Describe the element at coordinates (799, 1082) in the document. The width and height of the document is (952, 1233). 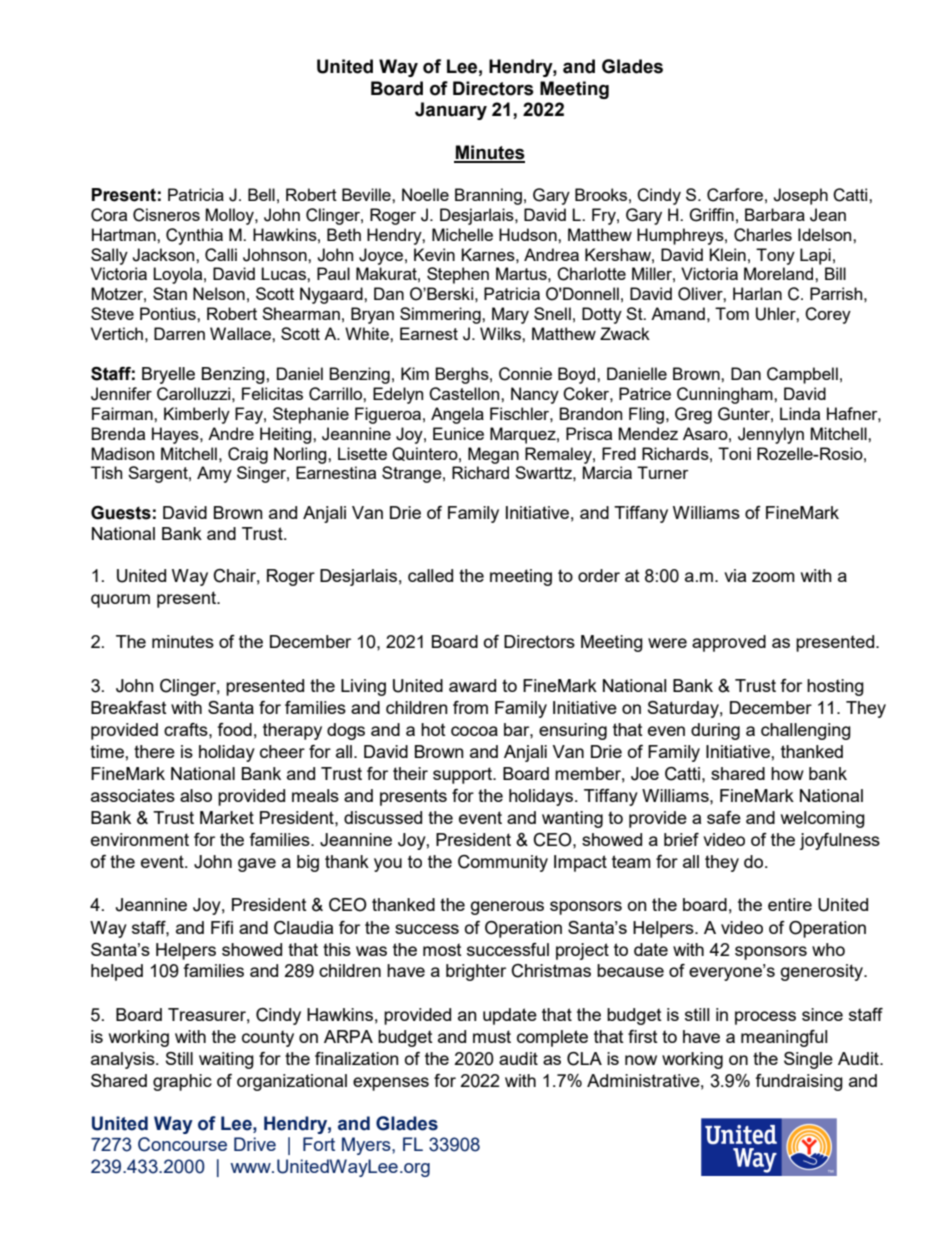
I see `fundraising` at that location.
